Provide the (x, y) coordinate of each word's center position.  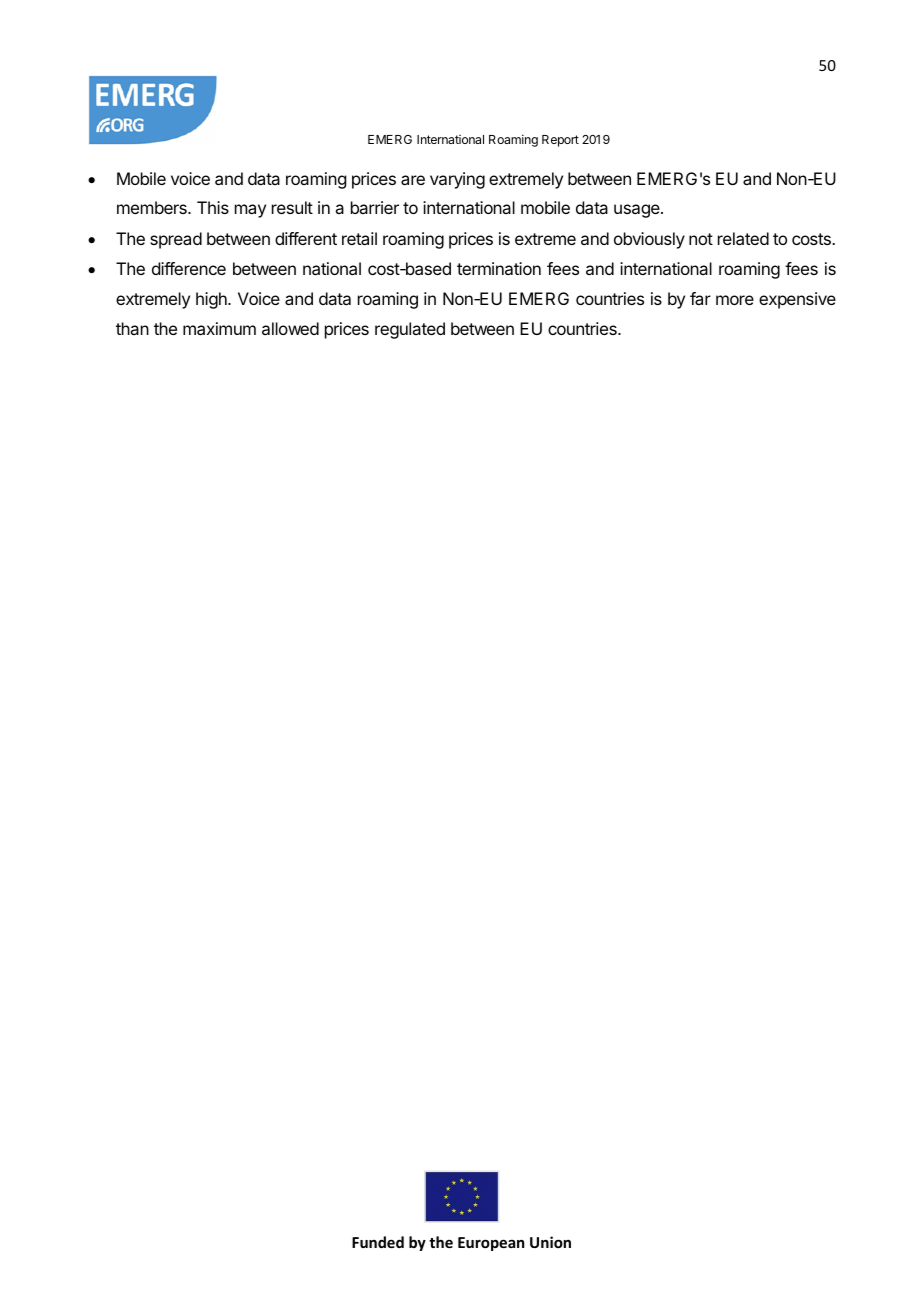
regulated (410, 330)
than (132, 328)
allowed (290, 328)
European (491, 1244)
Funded (378, 1242)
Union (550, 1242)
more (735, 300)
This (213, 207)
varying (457, 180)
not (701, 239)
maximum (219, 328)
